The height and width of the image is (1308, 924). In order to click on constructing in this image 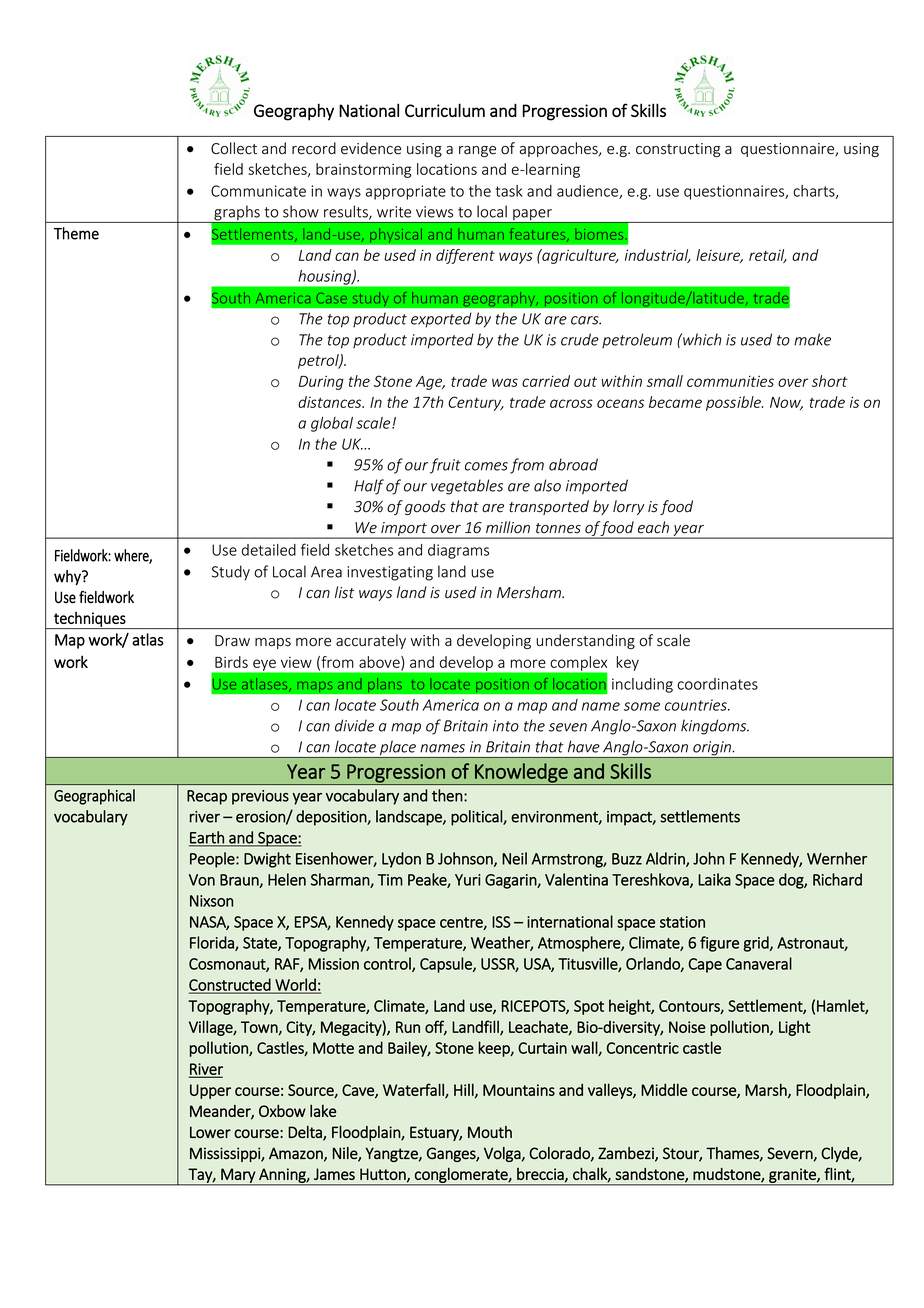, I will do `click(678, 150)`.
